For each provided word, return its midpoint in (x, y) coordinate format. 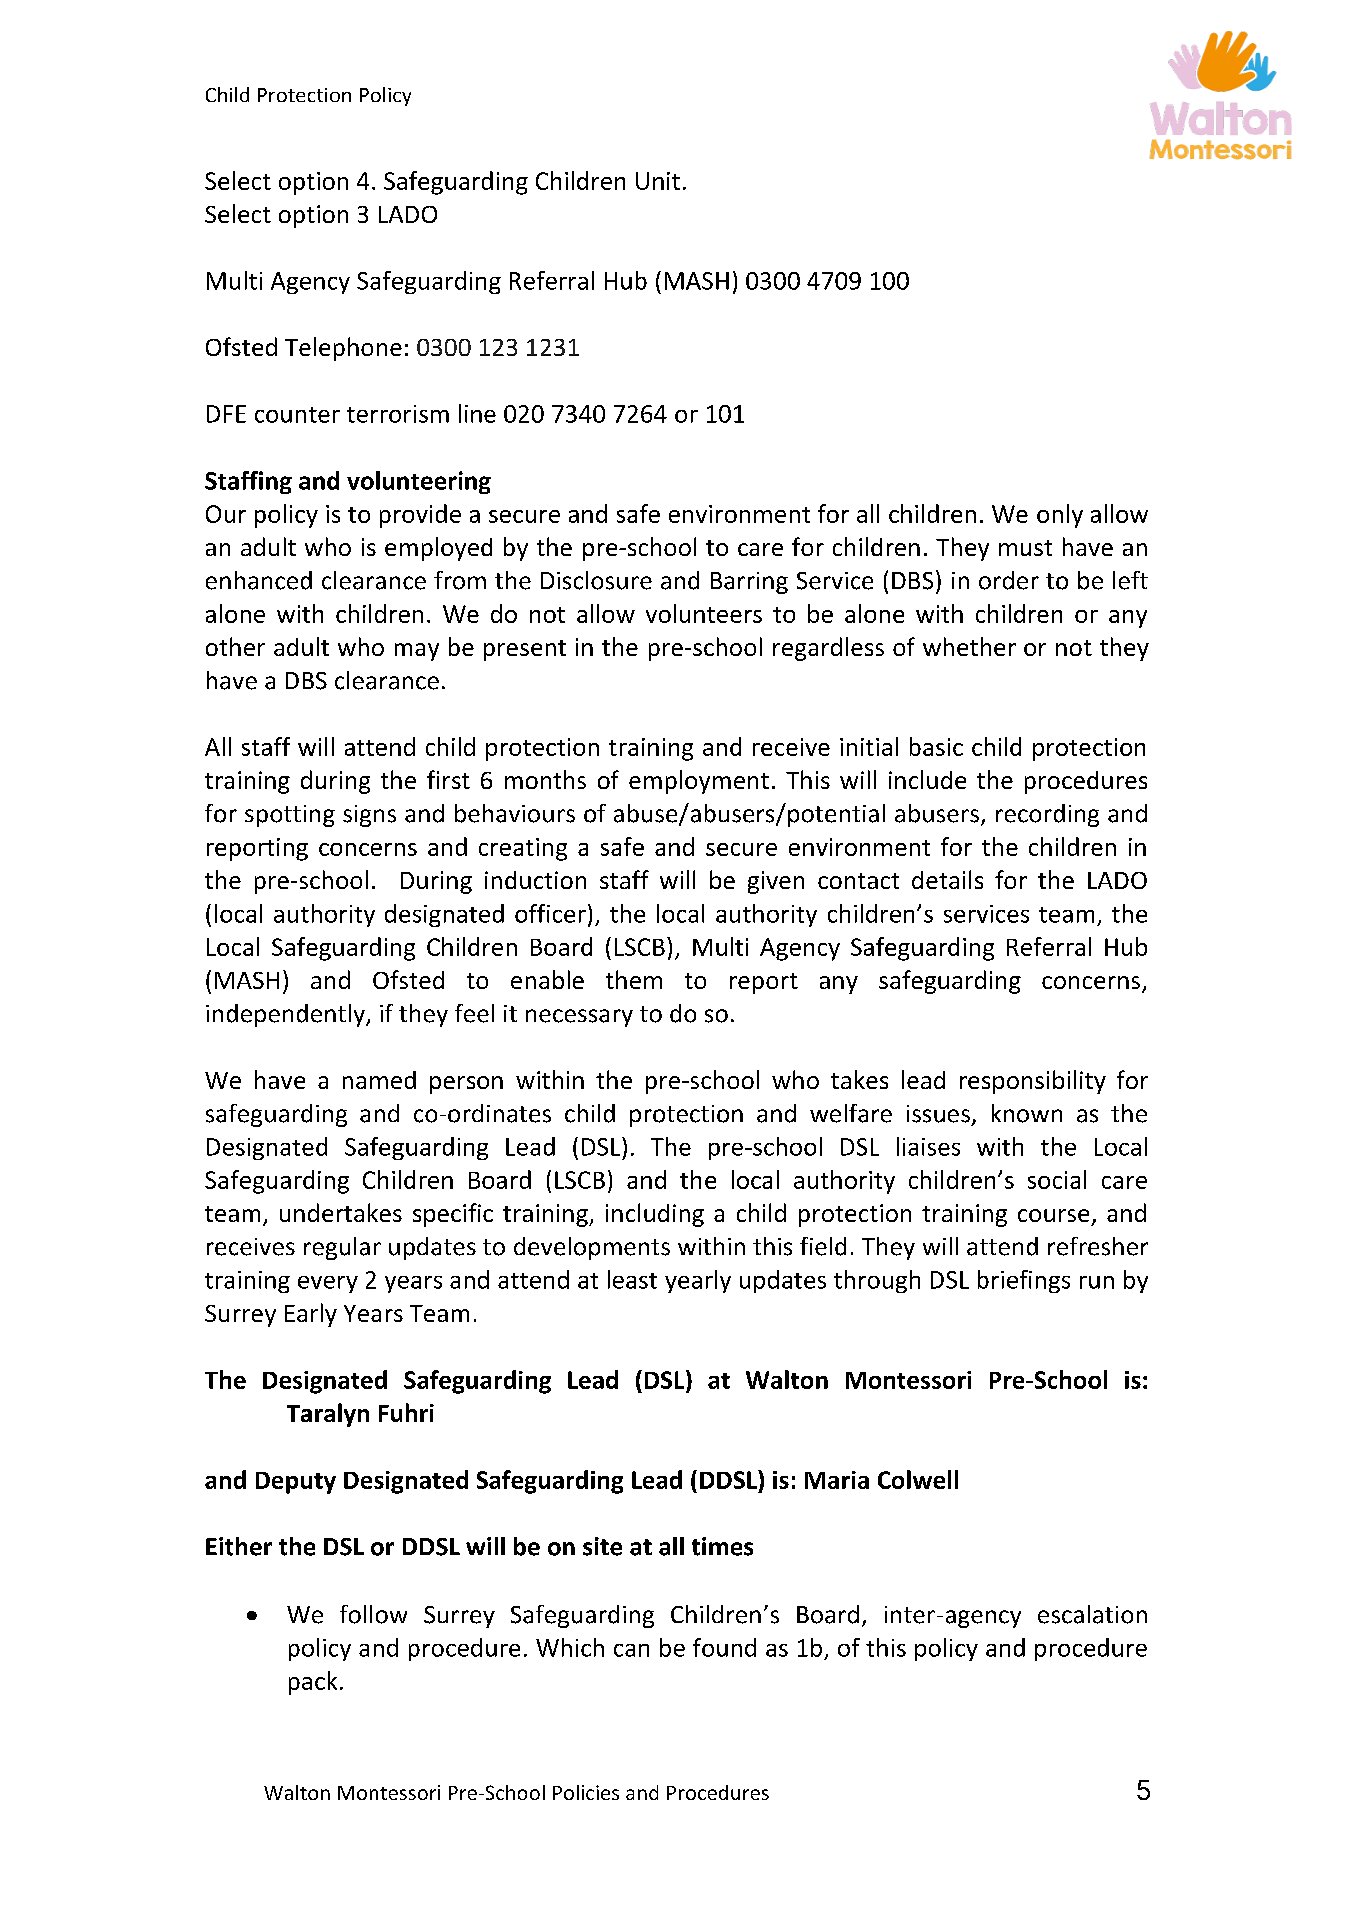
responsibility (1033, 1082)
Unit (658, 181)
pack (313, 1683)
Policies (586, 1792)
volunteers (704, 613)
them (634, 979)
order (1009, 580)
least (632, 1279)
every (328, 1284)
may (417, 652)
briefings (1024, 1281)
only (1060, 516)
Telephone (343, 349)
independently (286, 1015)
